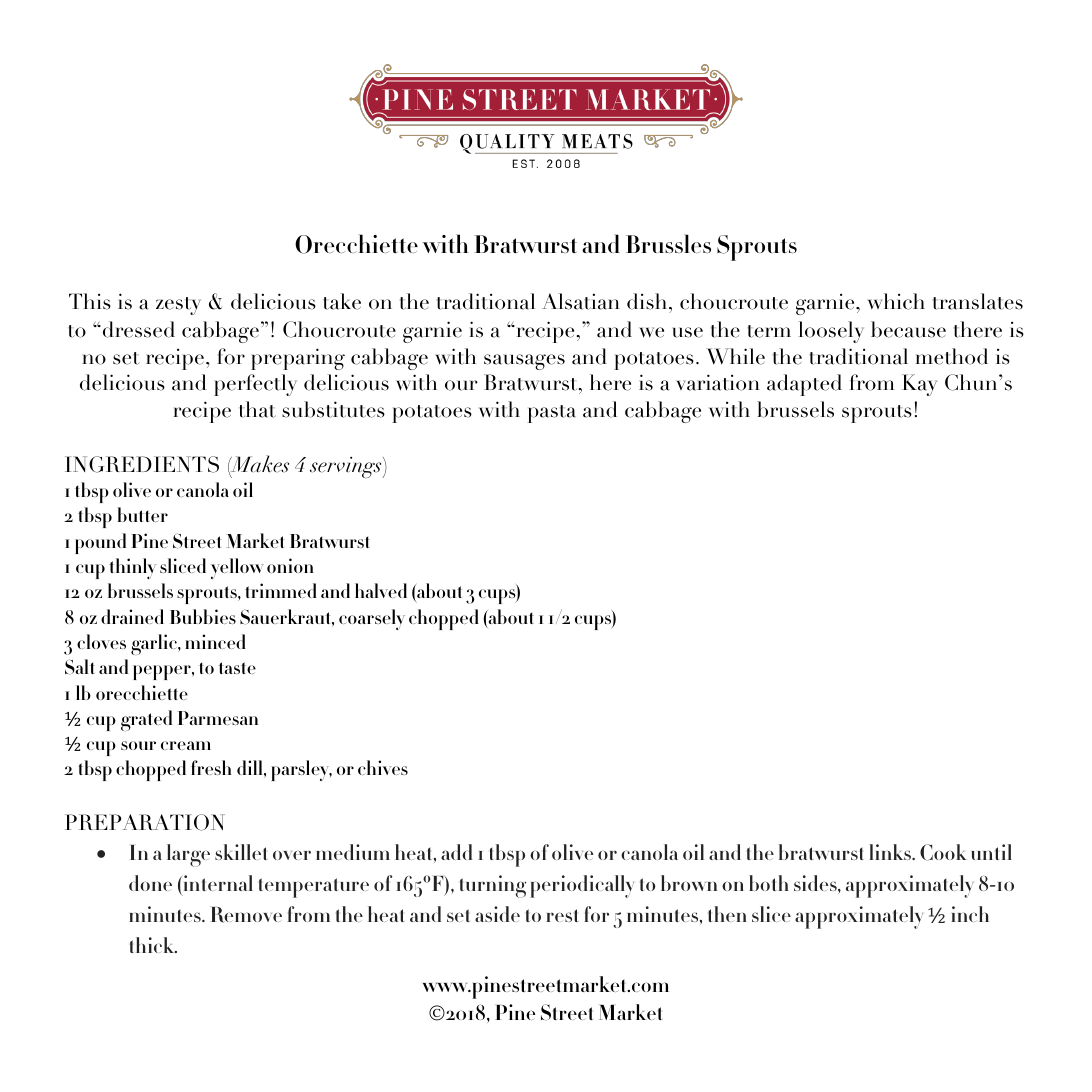 The image size is (1092, 1092). What do you see at coordinates (246, 915) in the page?
I see `Remove` at bounding box center [246, 915].
